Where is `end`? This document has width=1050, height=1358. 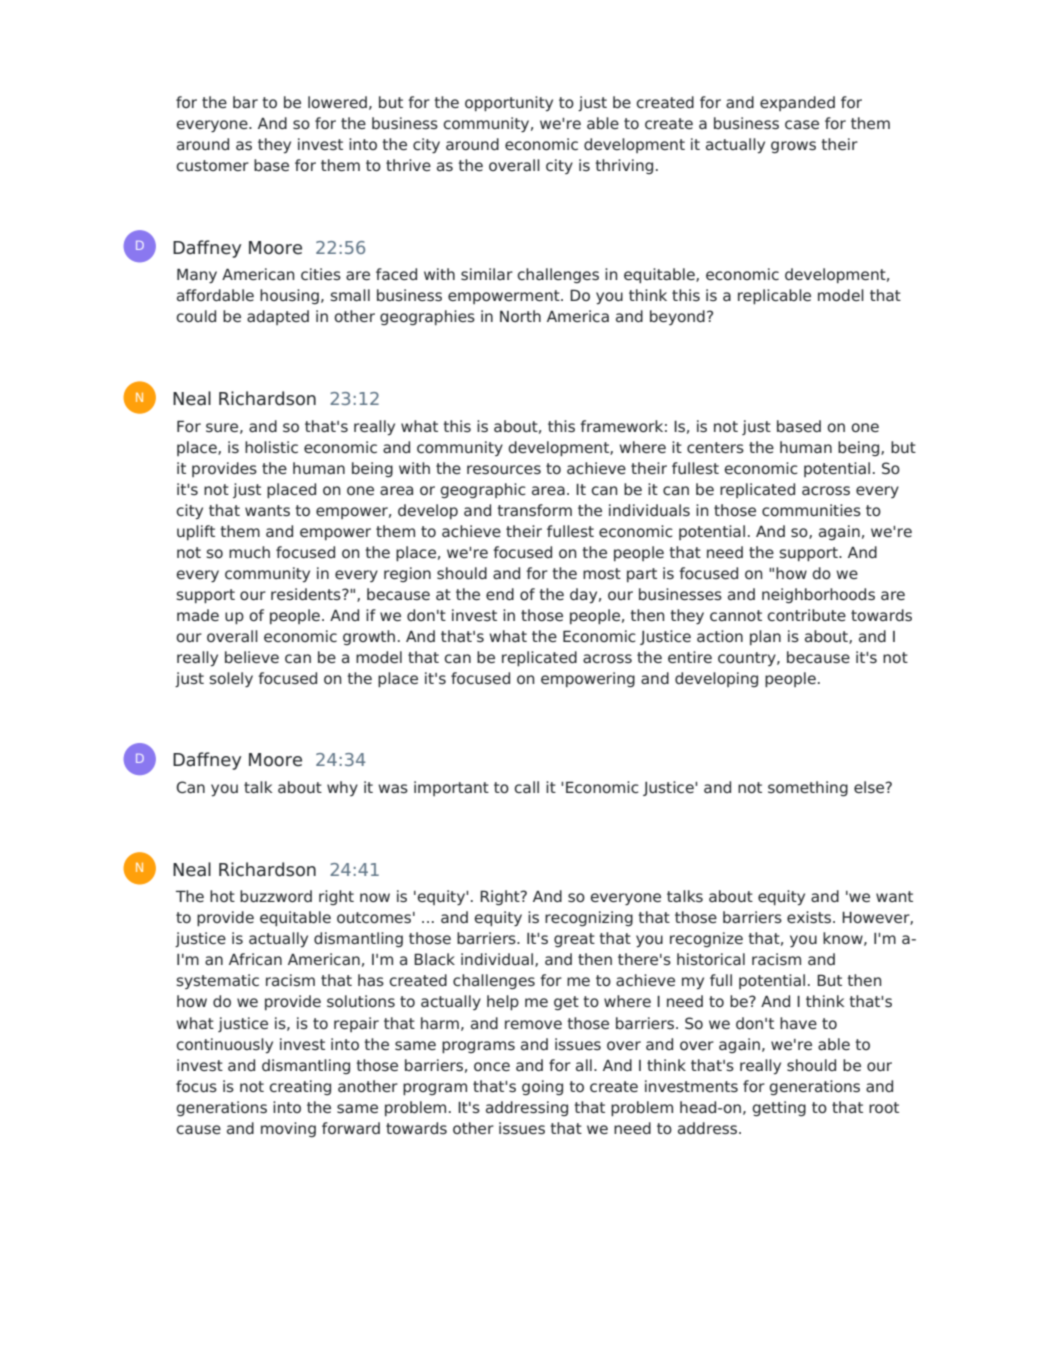
end is located at coordinates (500, 594).
